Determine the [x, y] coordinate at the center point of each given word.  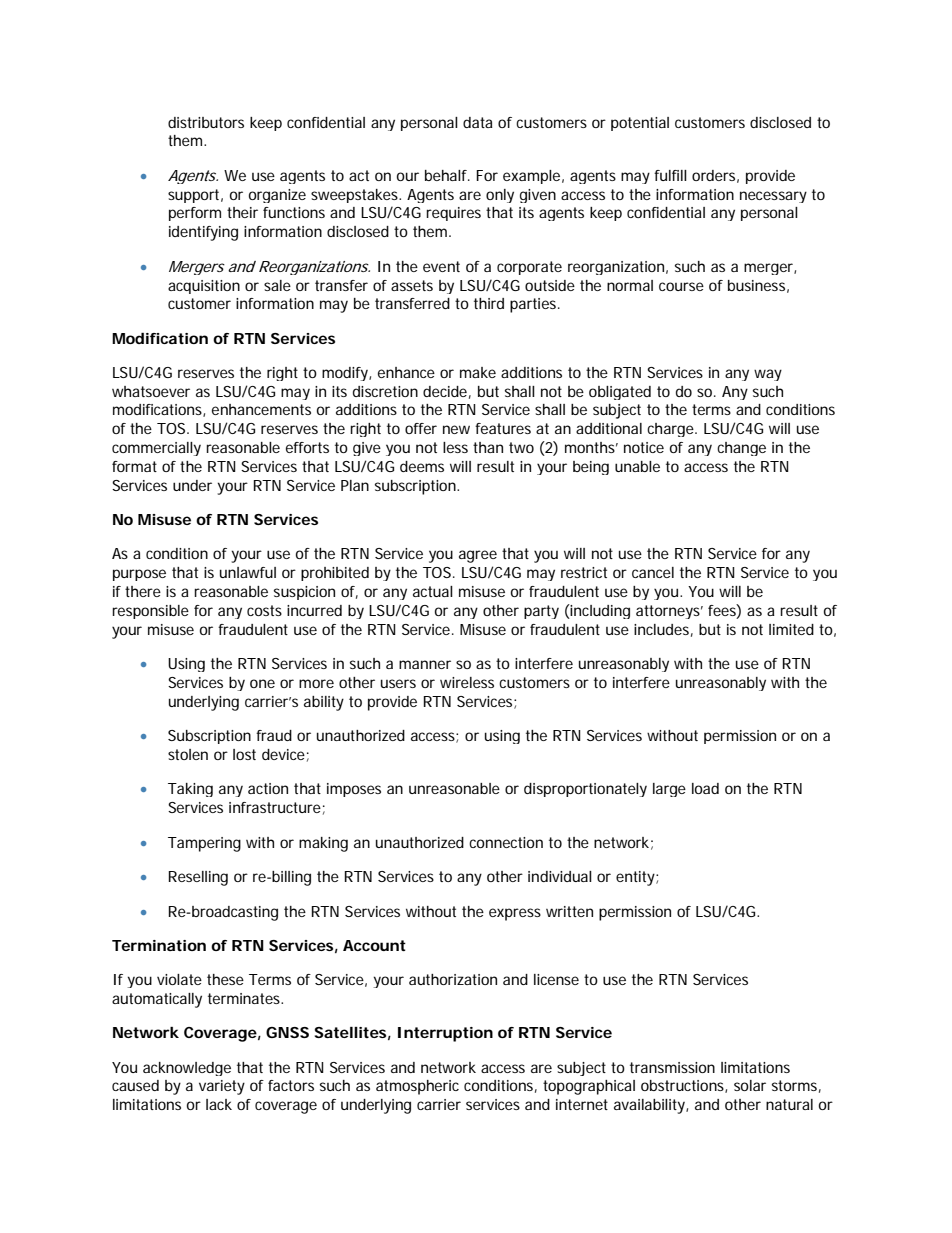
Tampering [204, 844]
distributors [206, 122]
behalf [447, 175]
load [705, 788]
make [478, 372]
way [768, 375]
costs [264, 610]
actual [433, 591]
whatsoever [151, 391]
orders [715, 176]
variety [222, 1087]
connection [506, 842]
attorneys [669, 612]
